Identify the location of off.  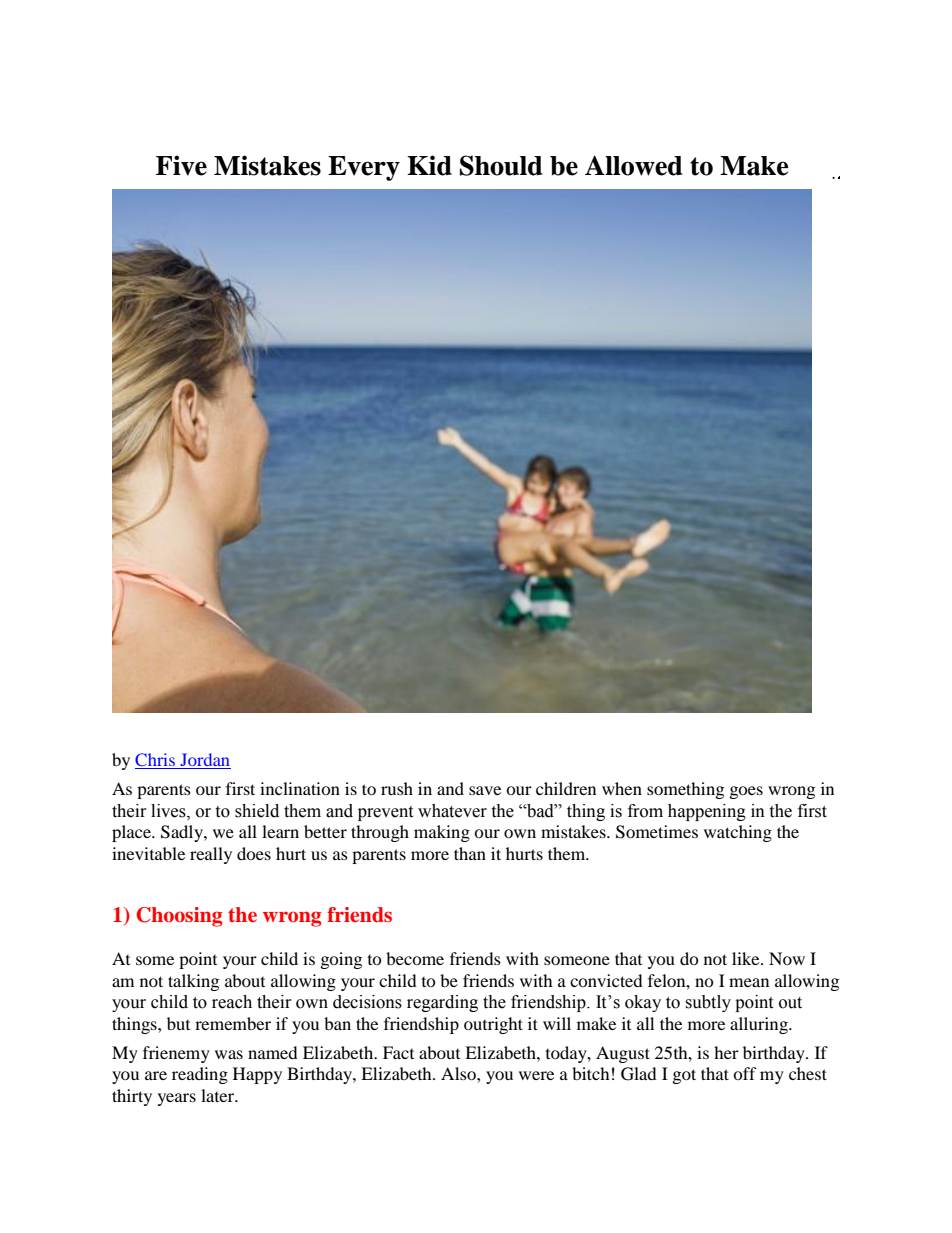
(745, 1073).
